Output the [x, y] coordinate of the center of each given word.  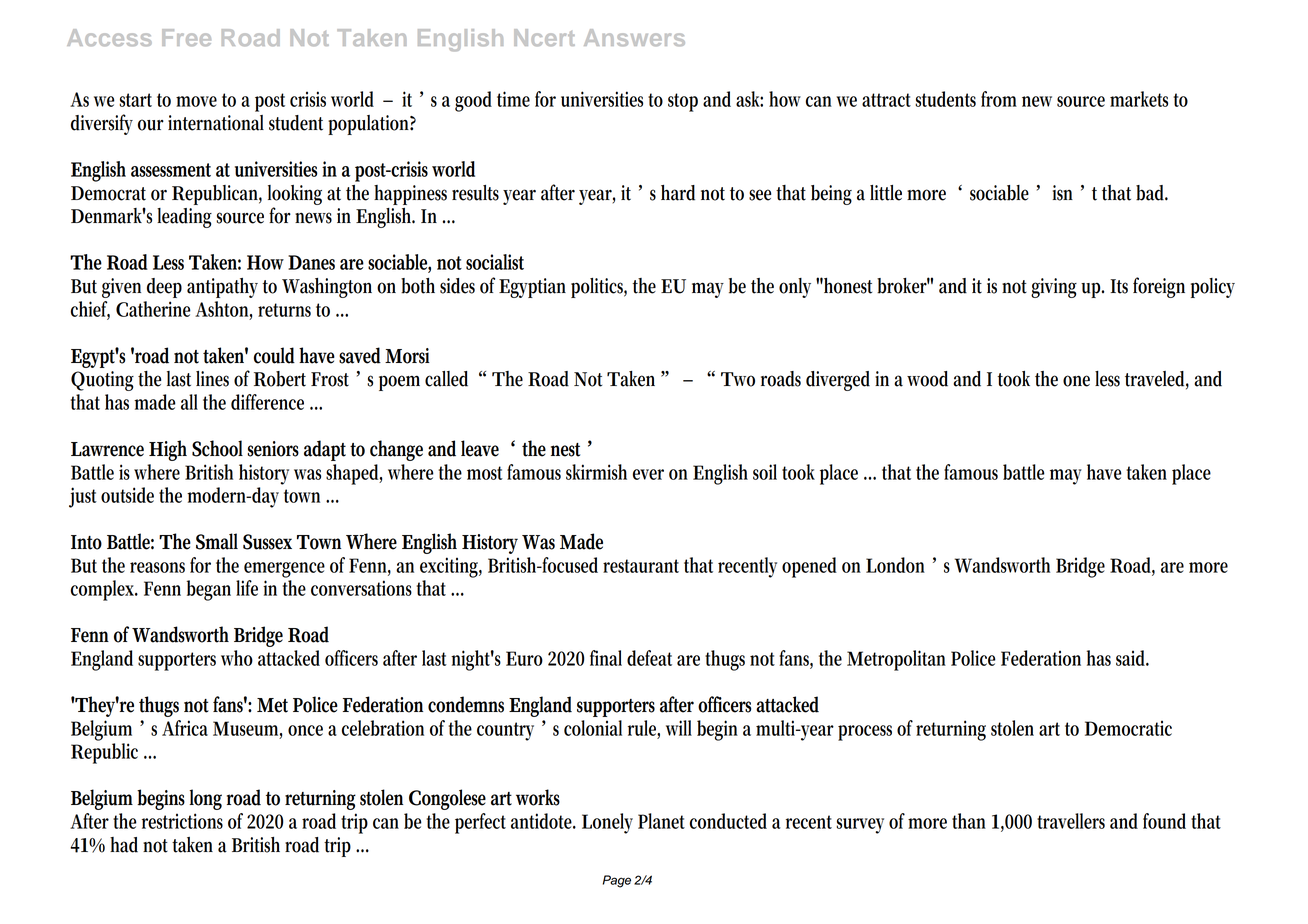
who [237, 658]
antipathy [222, 288]
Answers [634, 37]
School [217, 448]
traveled [1157, 380]
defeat [649, 658]
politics [599, 288]
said [1132, 658]
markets [1139, 99]
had [124, 845]
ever [648, 474]
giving [1054, 288]
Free [186, 37]
